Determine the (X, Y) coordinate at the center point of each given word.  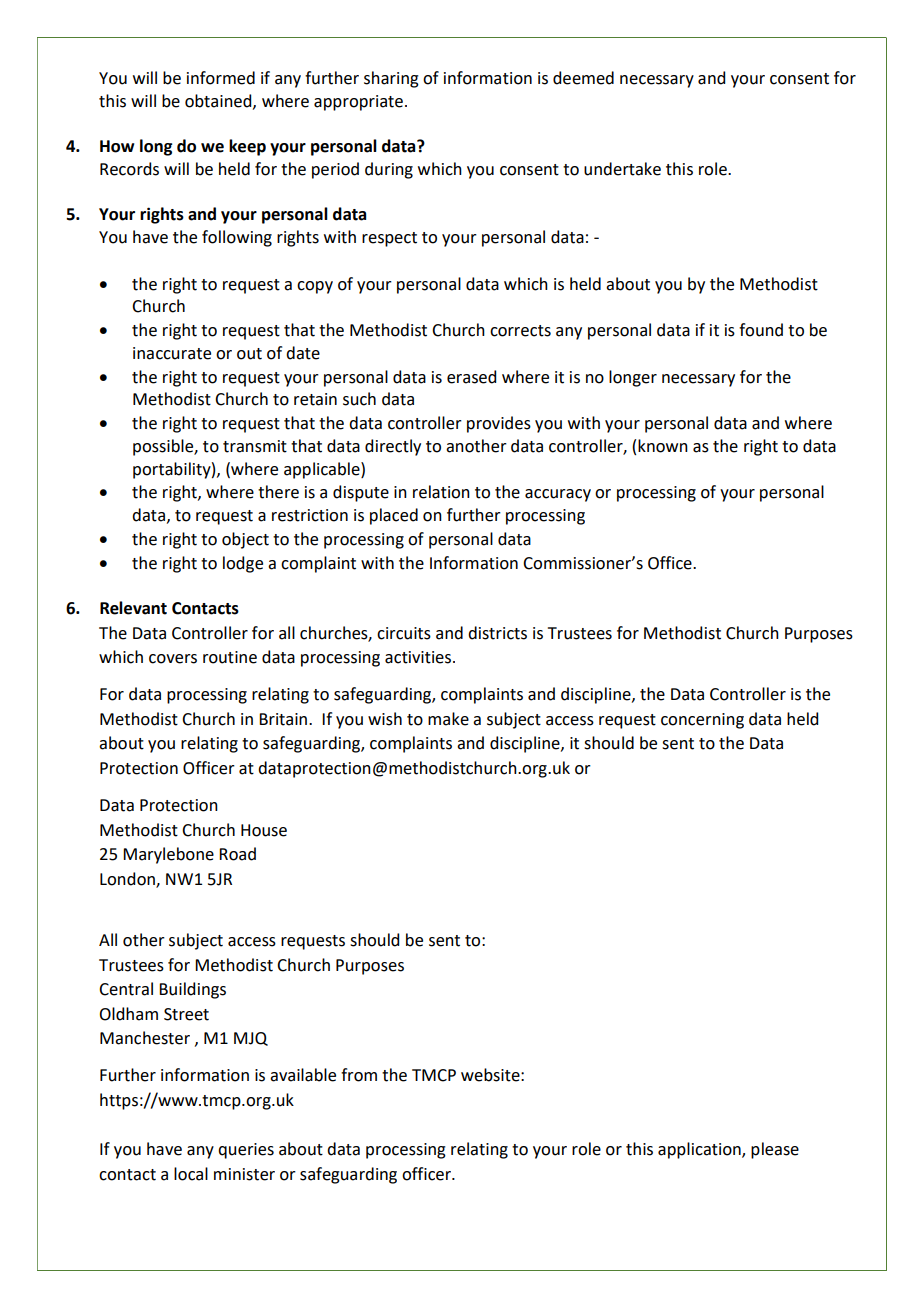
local (191, 1174)
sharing (391, 79)
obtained (219, 101)
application (700, 1150)
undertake (622, 169)
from (359, 1075)
